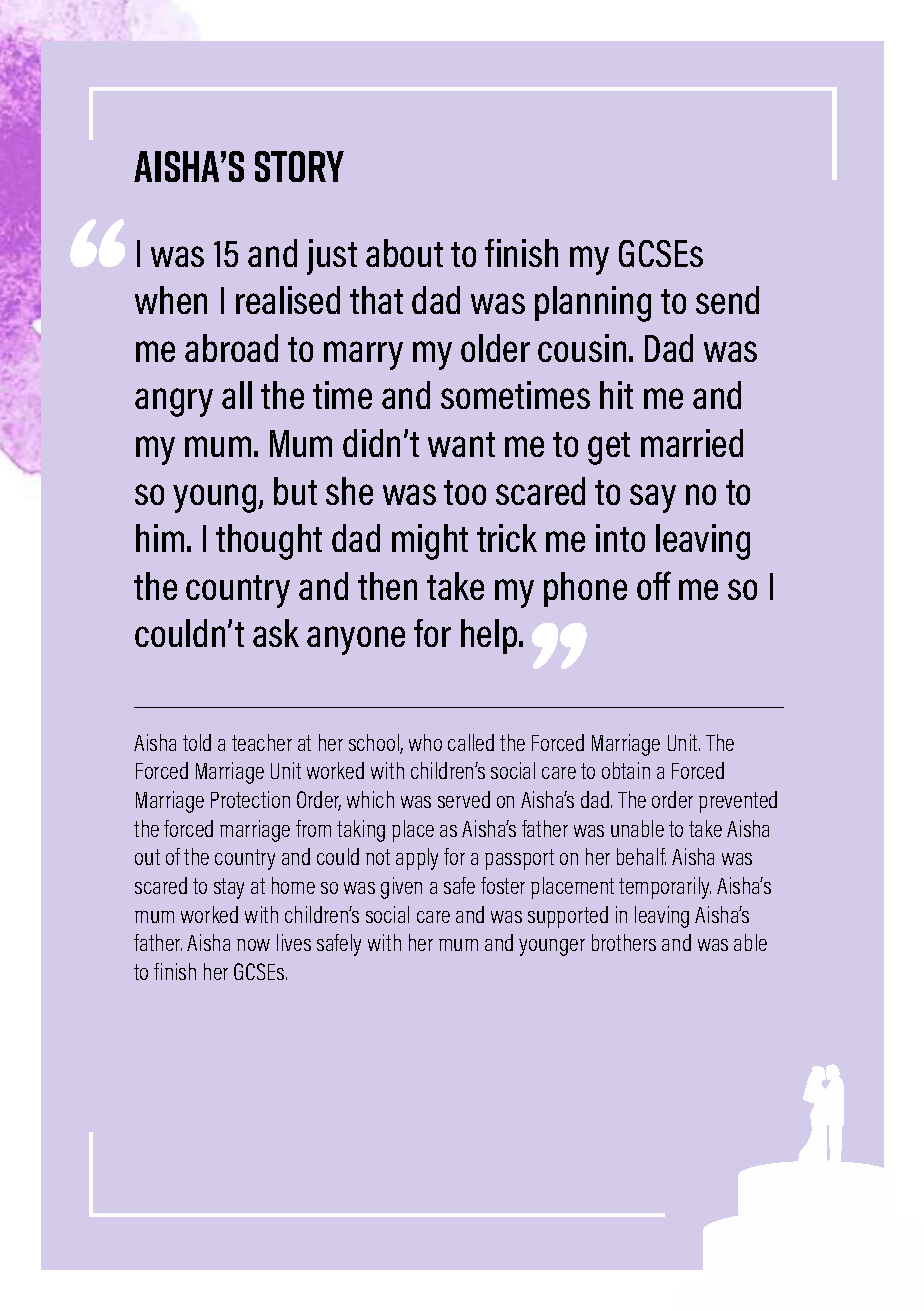 This page has width=924, height=1311. I want to click on obtain, so click(626, 770).
